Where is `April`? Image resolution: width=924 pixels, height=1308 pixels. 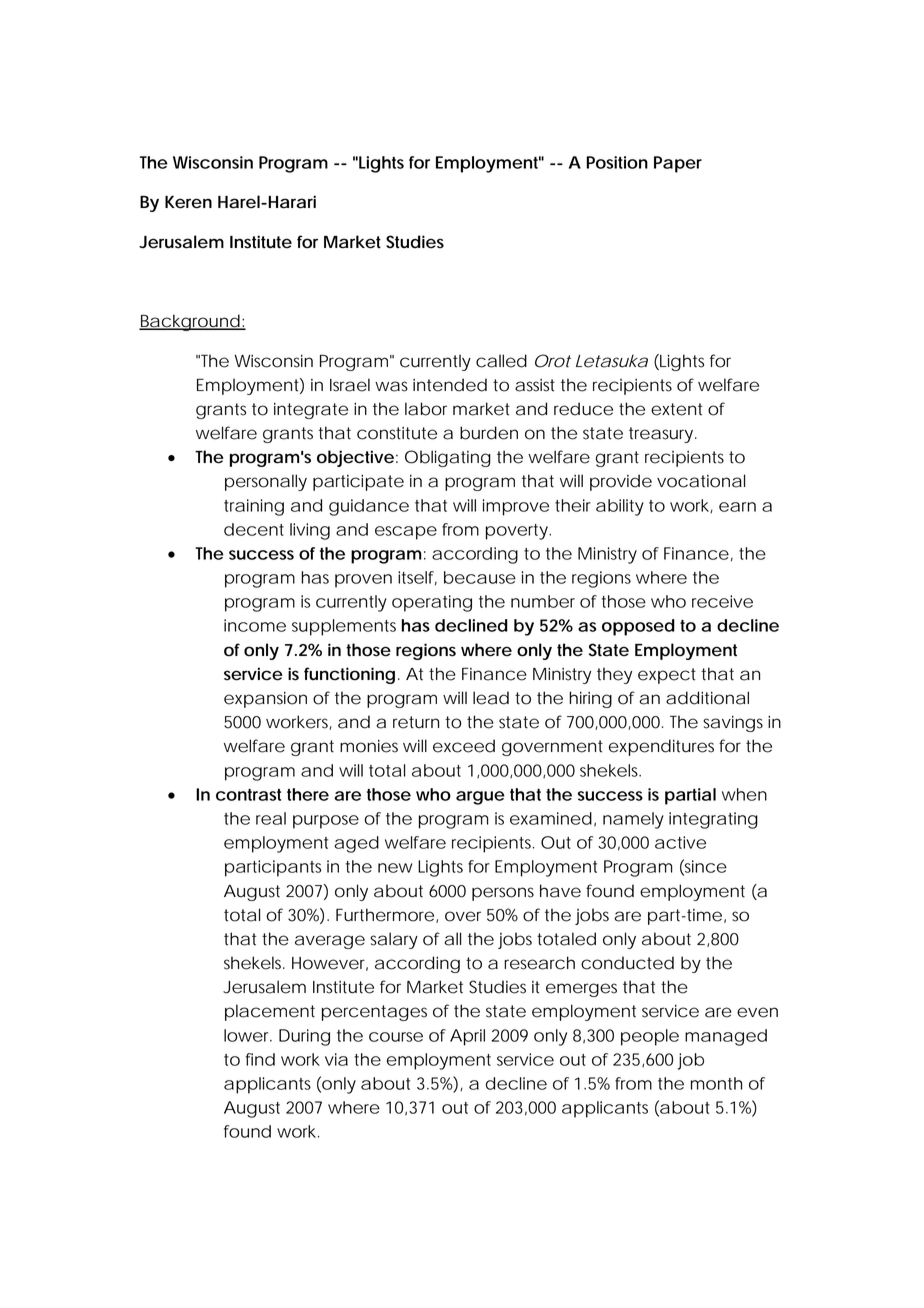
April is located at coordinates (467, 1037).
